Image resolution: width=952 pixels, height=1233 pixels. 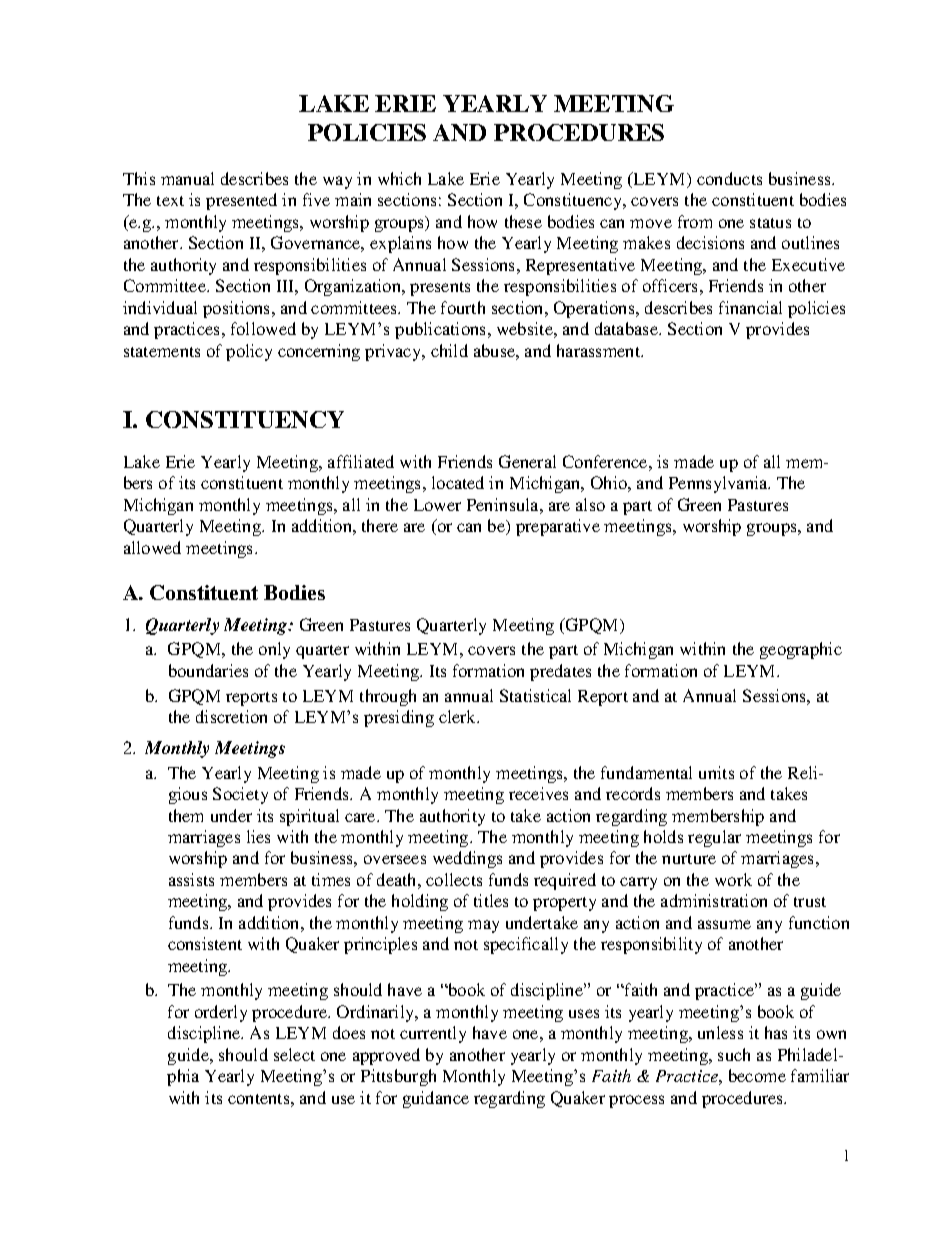 What do you see at coordinates (208, 670) in the screenshot?
I see `boundaries` at bounding box center [208, 670].
